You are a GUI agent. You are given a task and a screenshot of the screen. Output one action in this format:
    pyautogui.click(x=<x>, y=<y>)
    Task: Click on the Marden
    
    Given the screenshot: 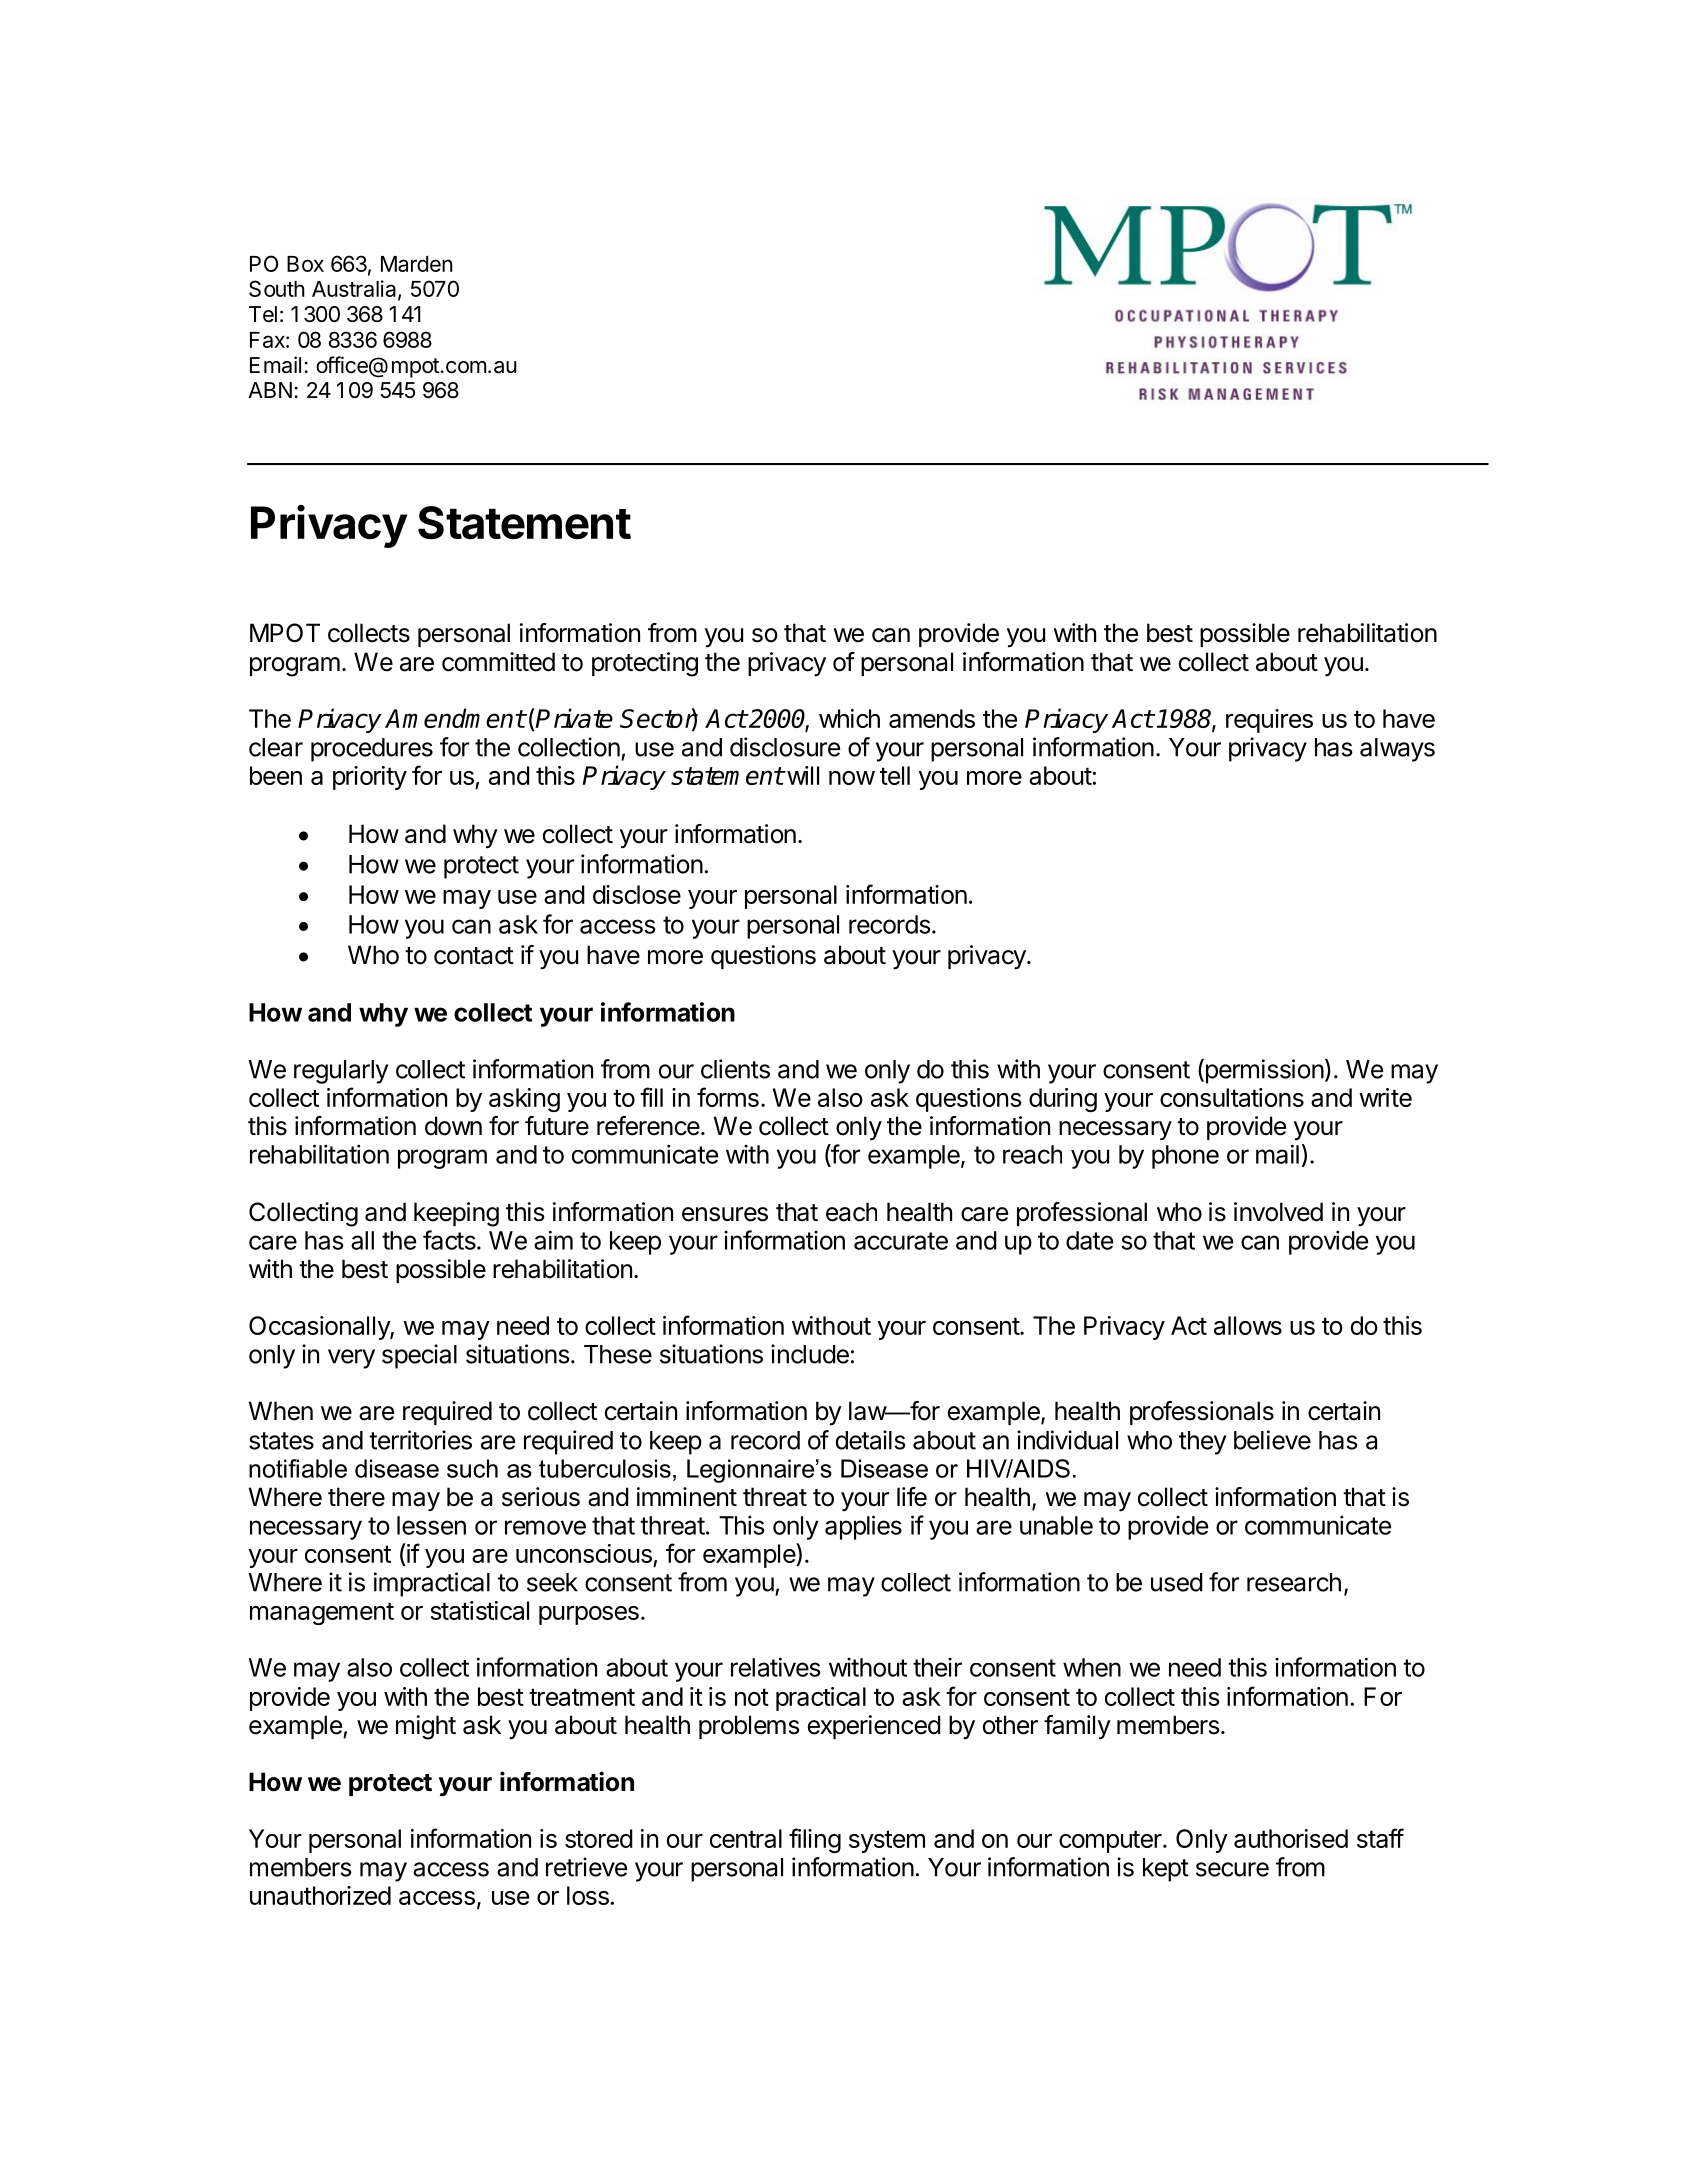 What is the action you would take?
    pyautogui.click(x=417, y=264)
